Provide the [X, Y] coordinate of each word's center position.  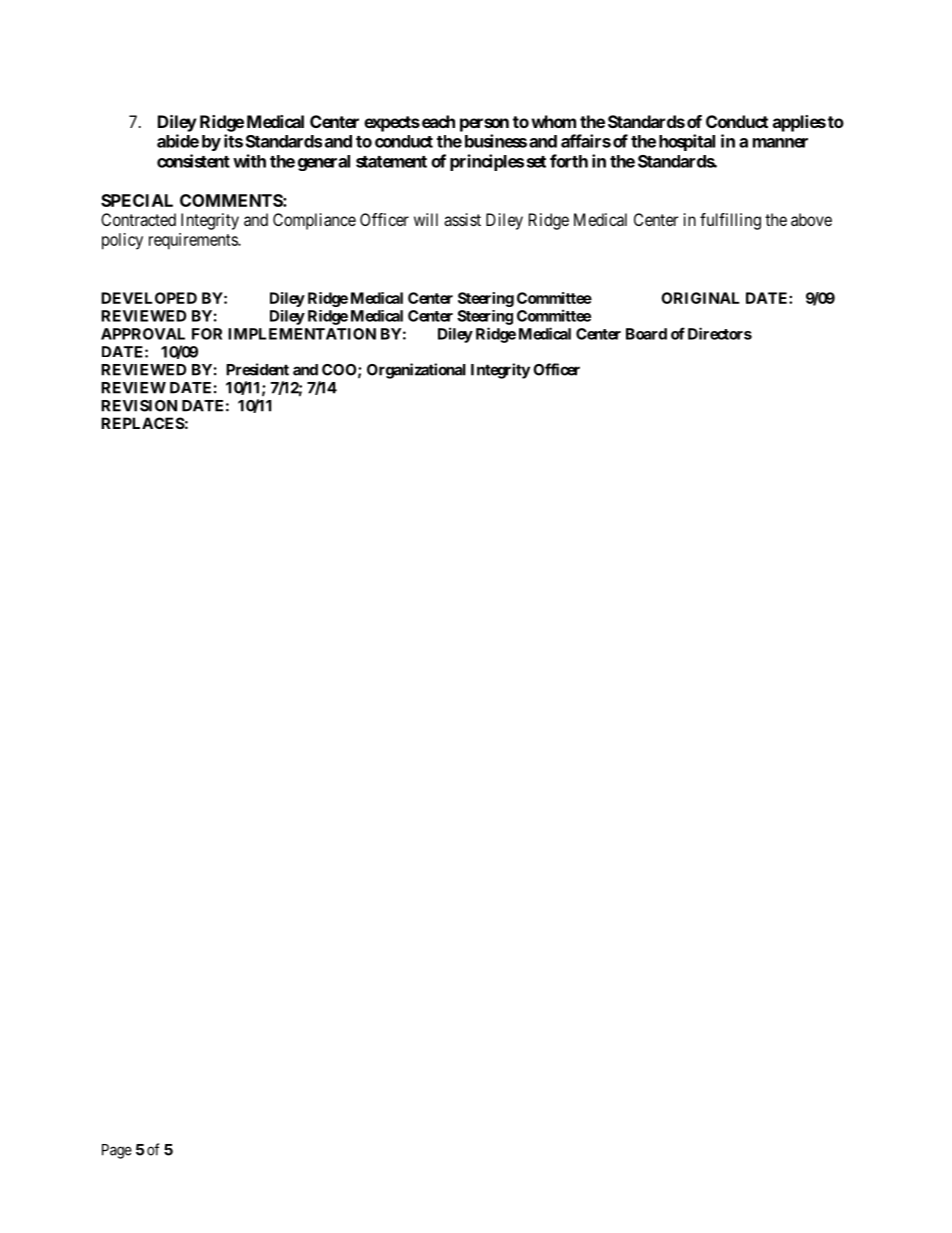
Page [117, 1151]
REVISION [139, 406]
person [484, 125]
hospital [687, 142]
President [257, 369]
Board [646, 334]
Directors [720, 333]
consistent [193, 161]
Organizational [416, 371]
